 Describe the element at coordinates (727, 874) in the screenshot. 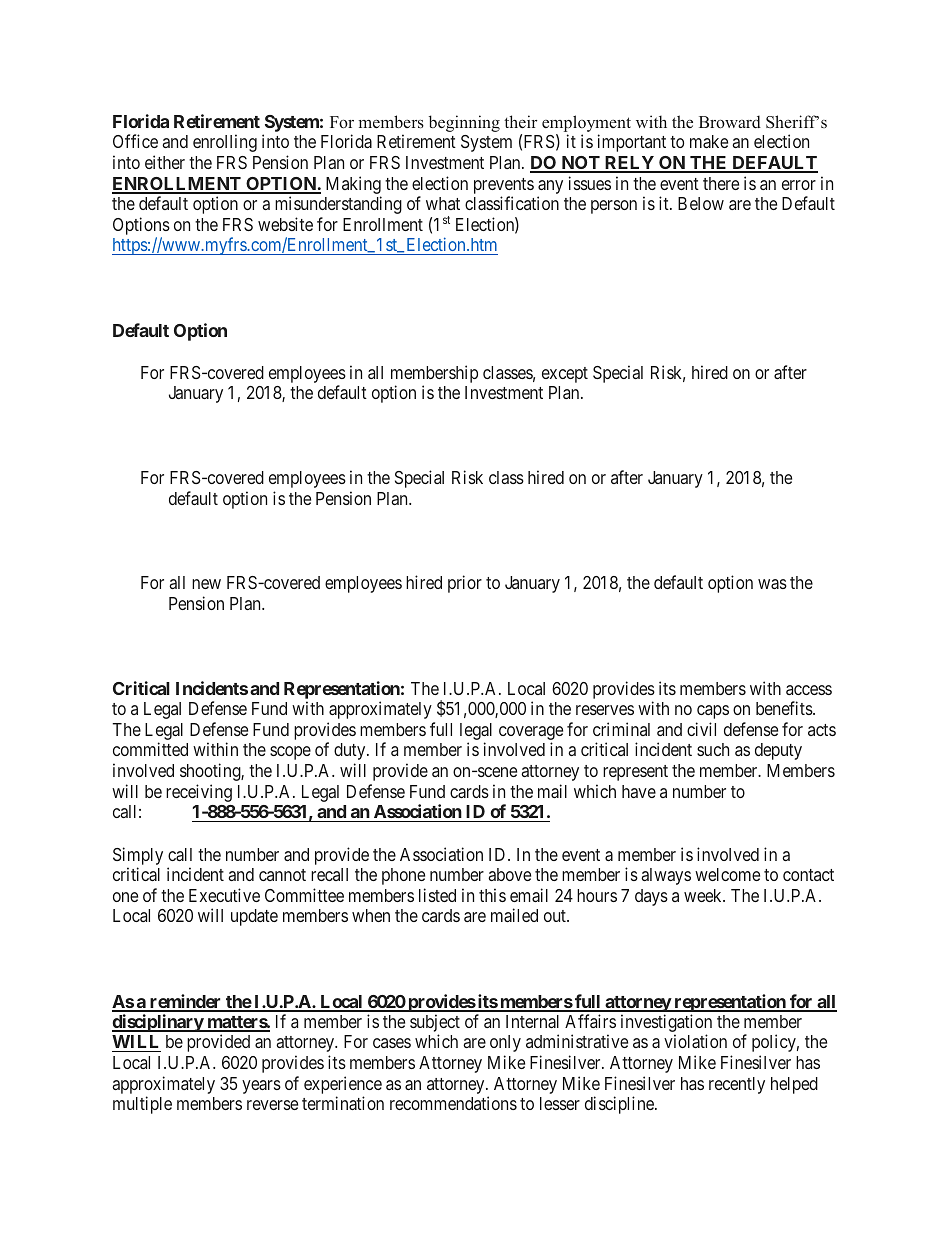

I see `welcome` at that location.
